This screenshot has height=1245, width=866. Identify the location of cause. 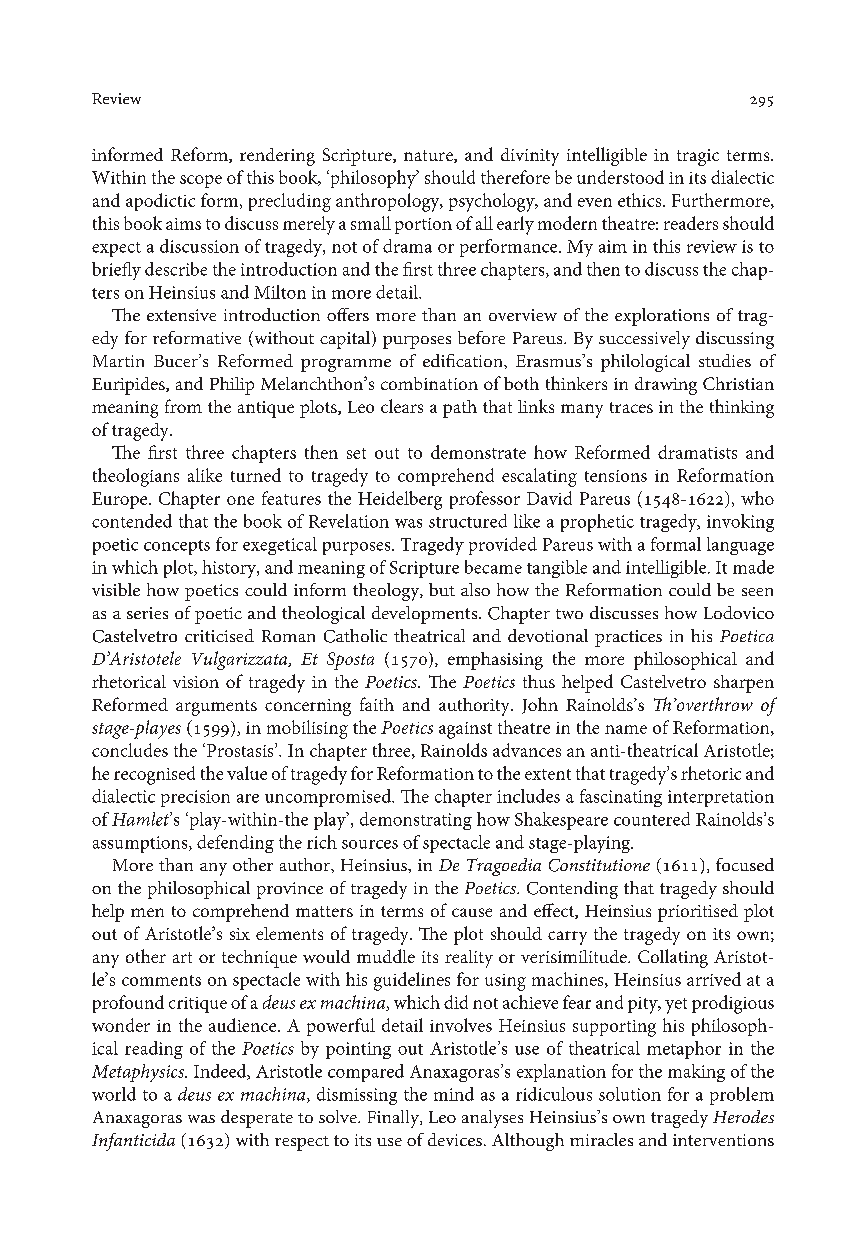
(472, 912).
